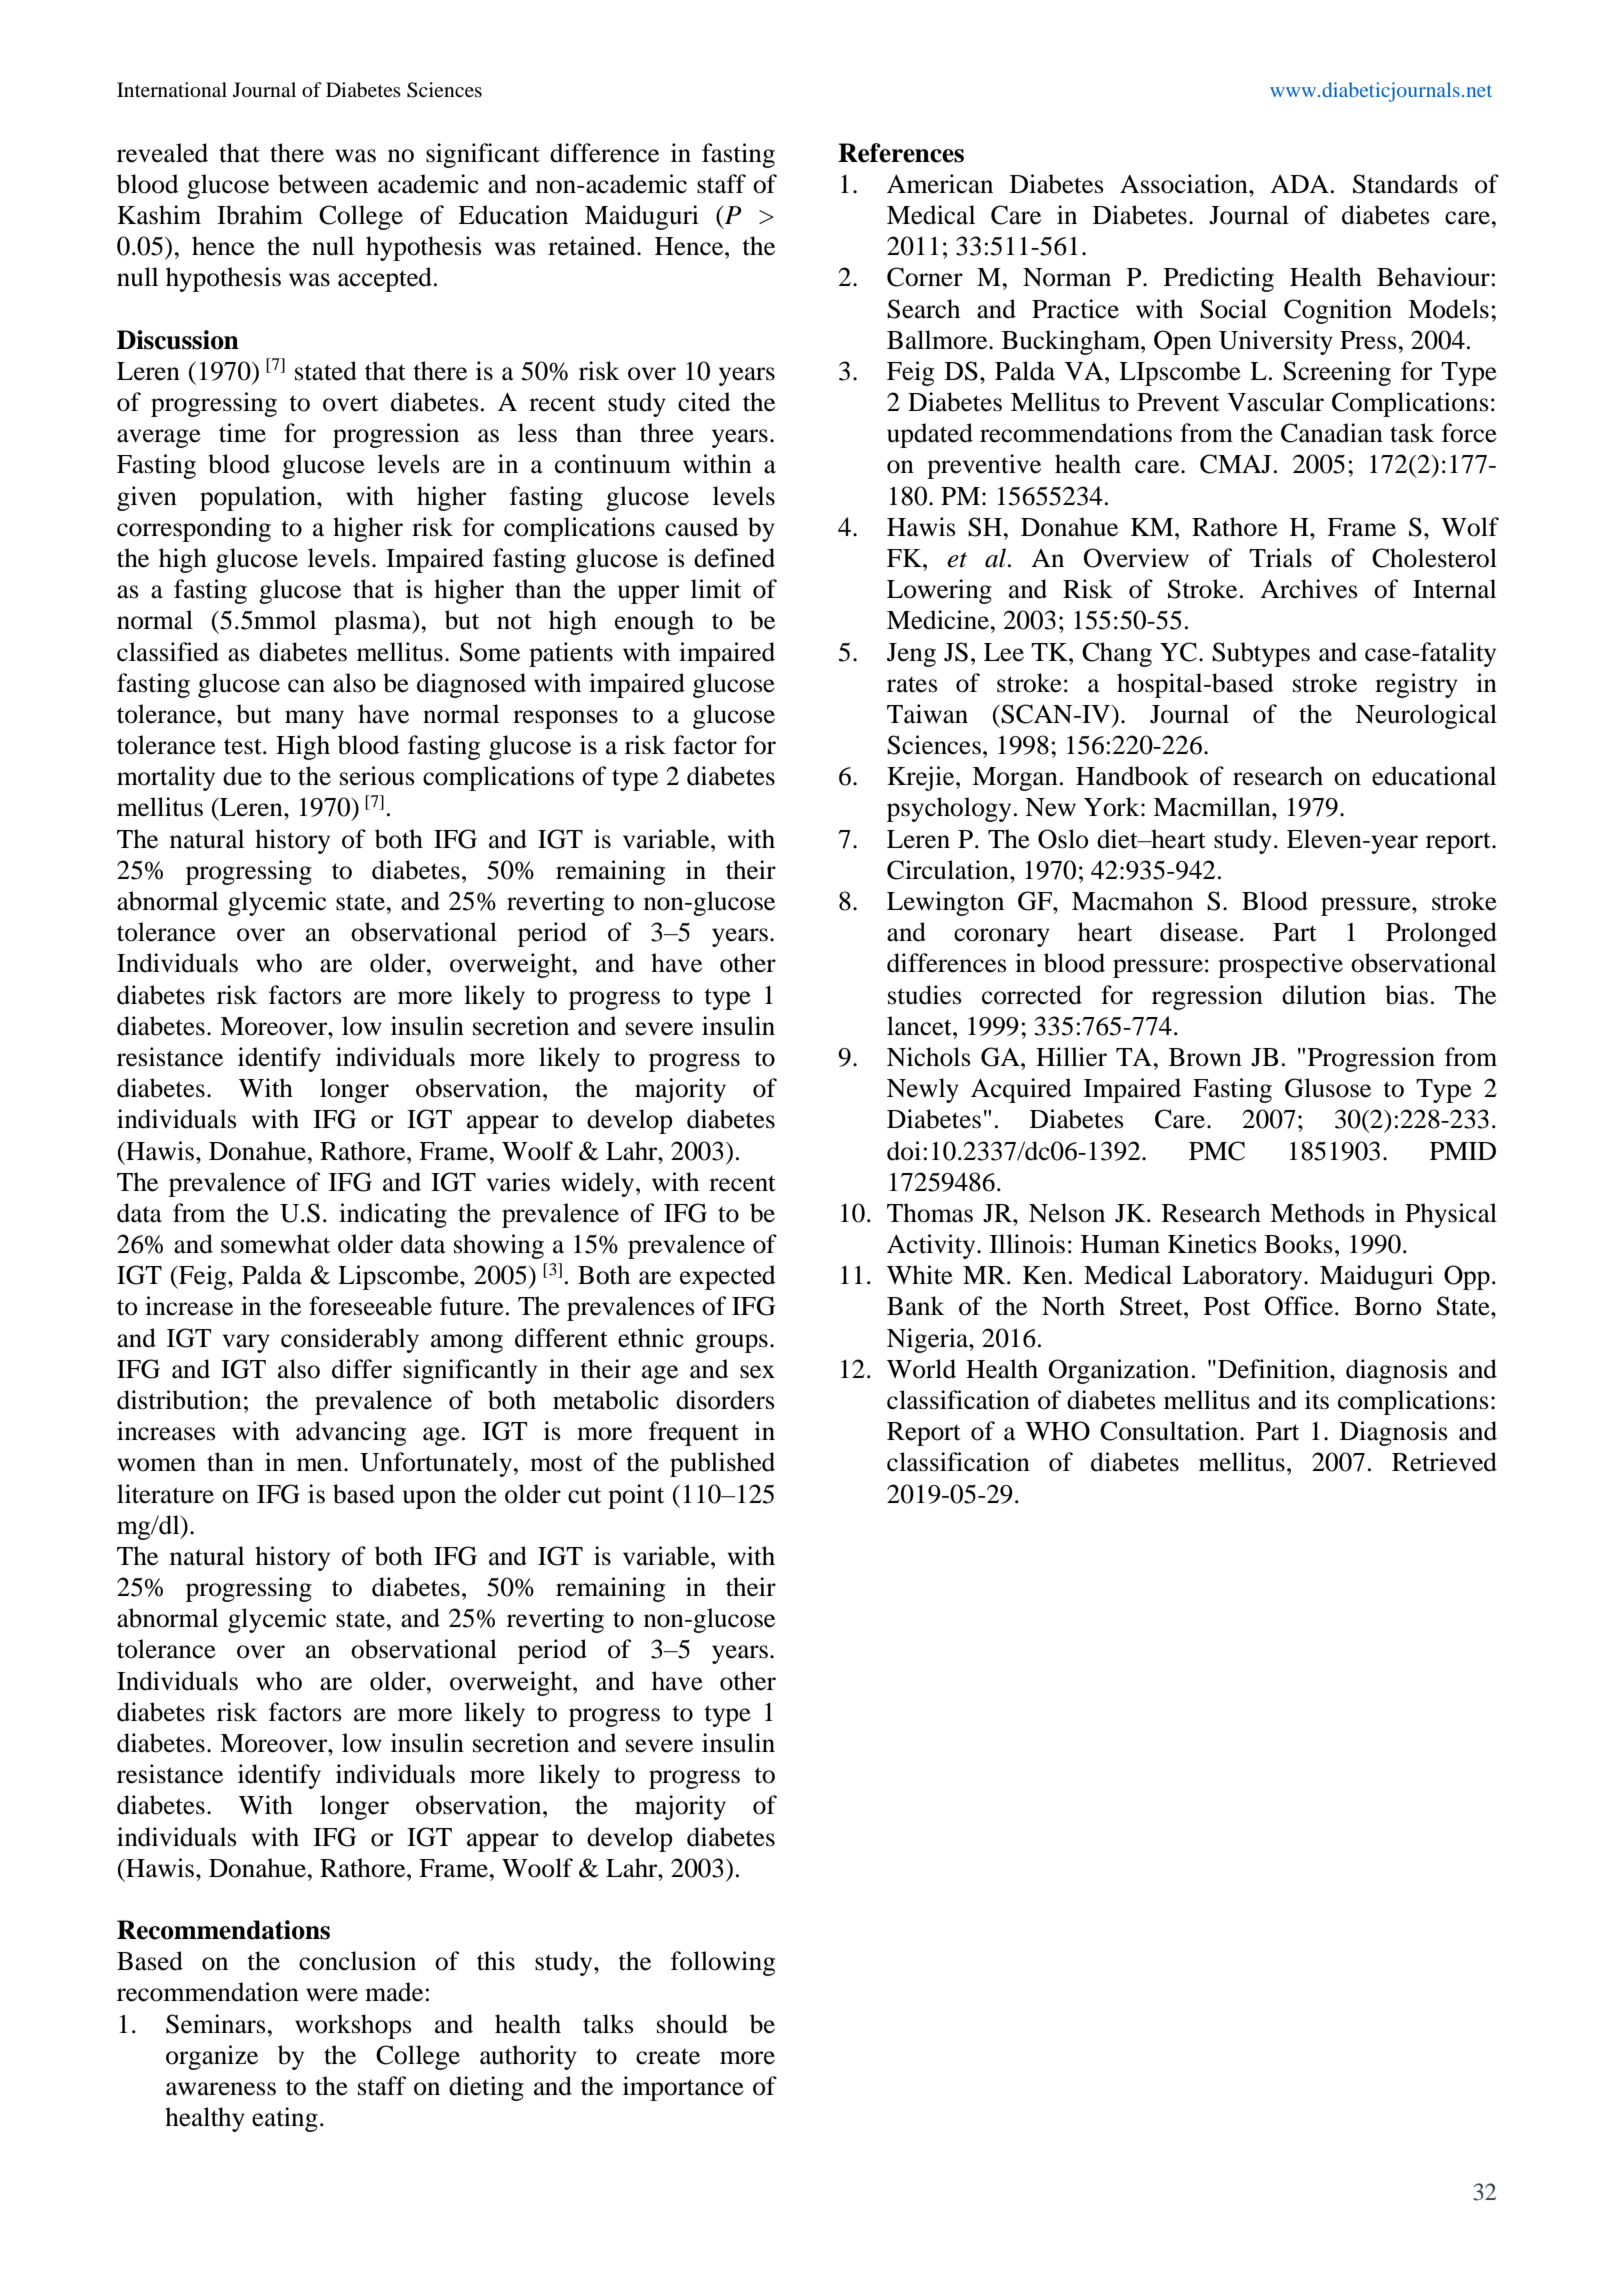 The image size is (1614, 2283). Describe the element at coordinates (1217, 1151) in the screenshot. I see `PMC` at that location.
